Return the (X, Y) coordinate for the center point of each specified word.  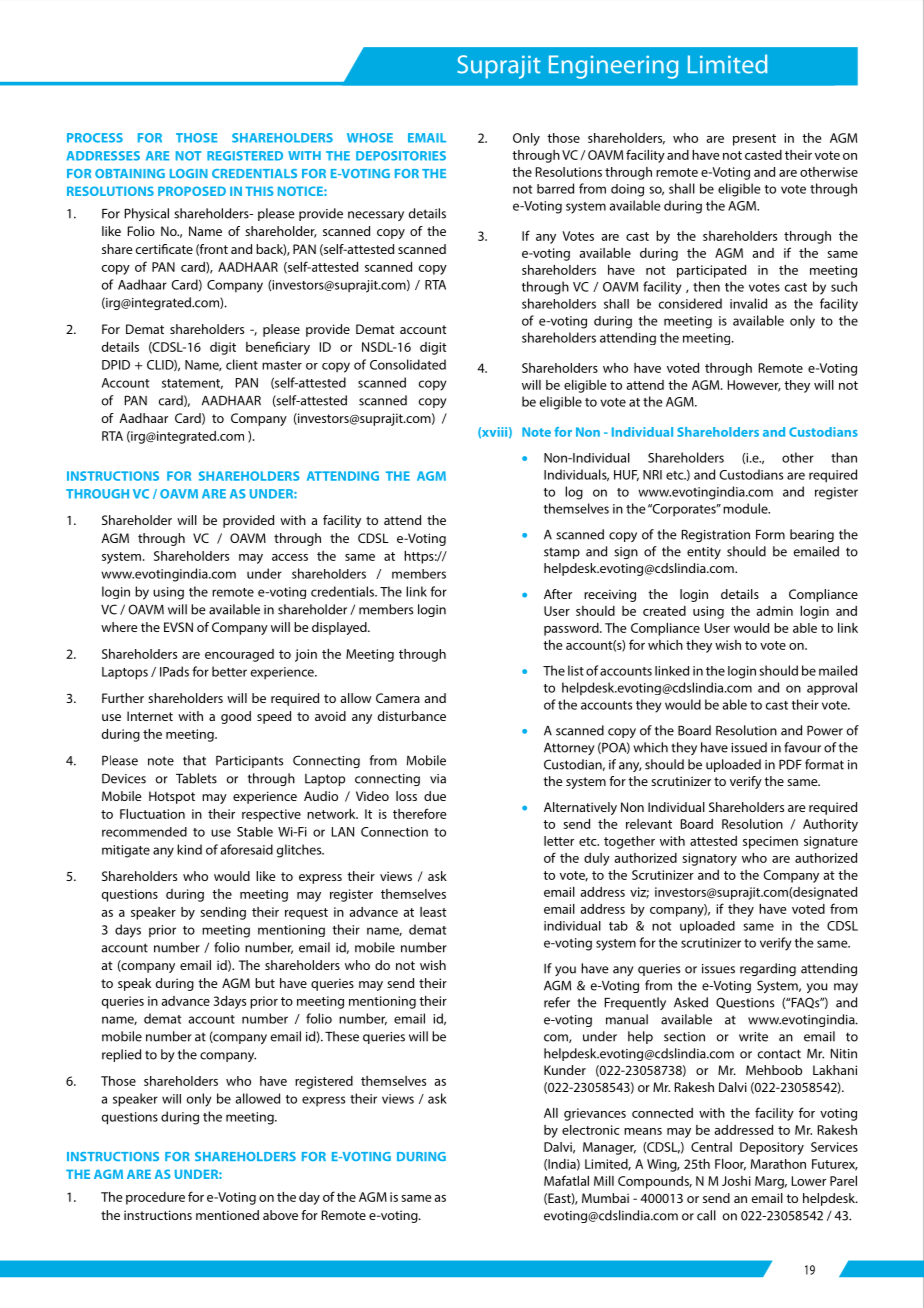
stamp (562, 553)
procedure (155, 1198)
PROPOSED (192, 191)
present (754, 140)
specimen (770, 842)
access (290, 557)
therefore (419, 813)
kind (189, 849)
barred (555, 188)
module (746, 508)
